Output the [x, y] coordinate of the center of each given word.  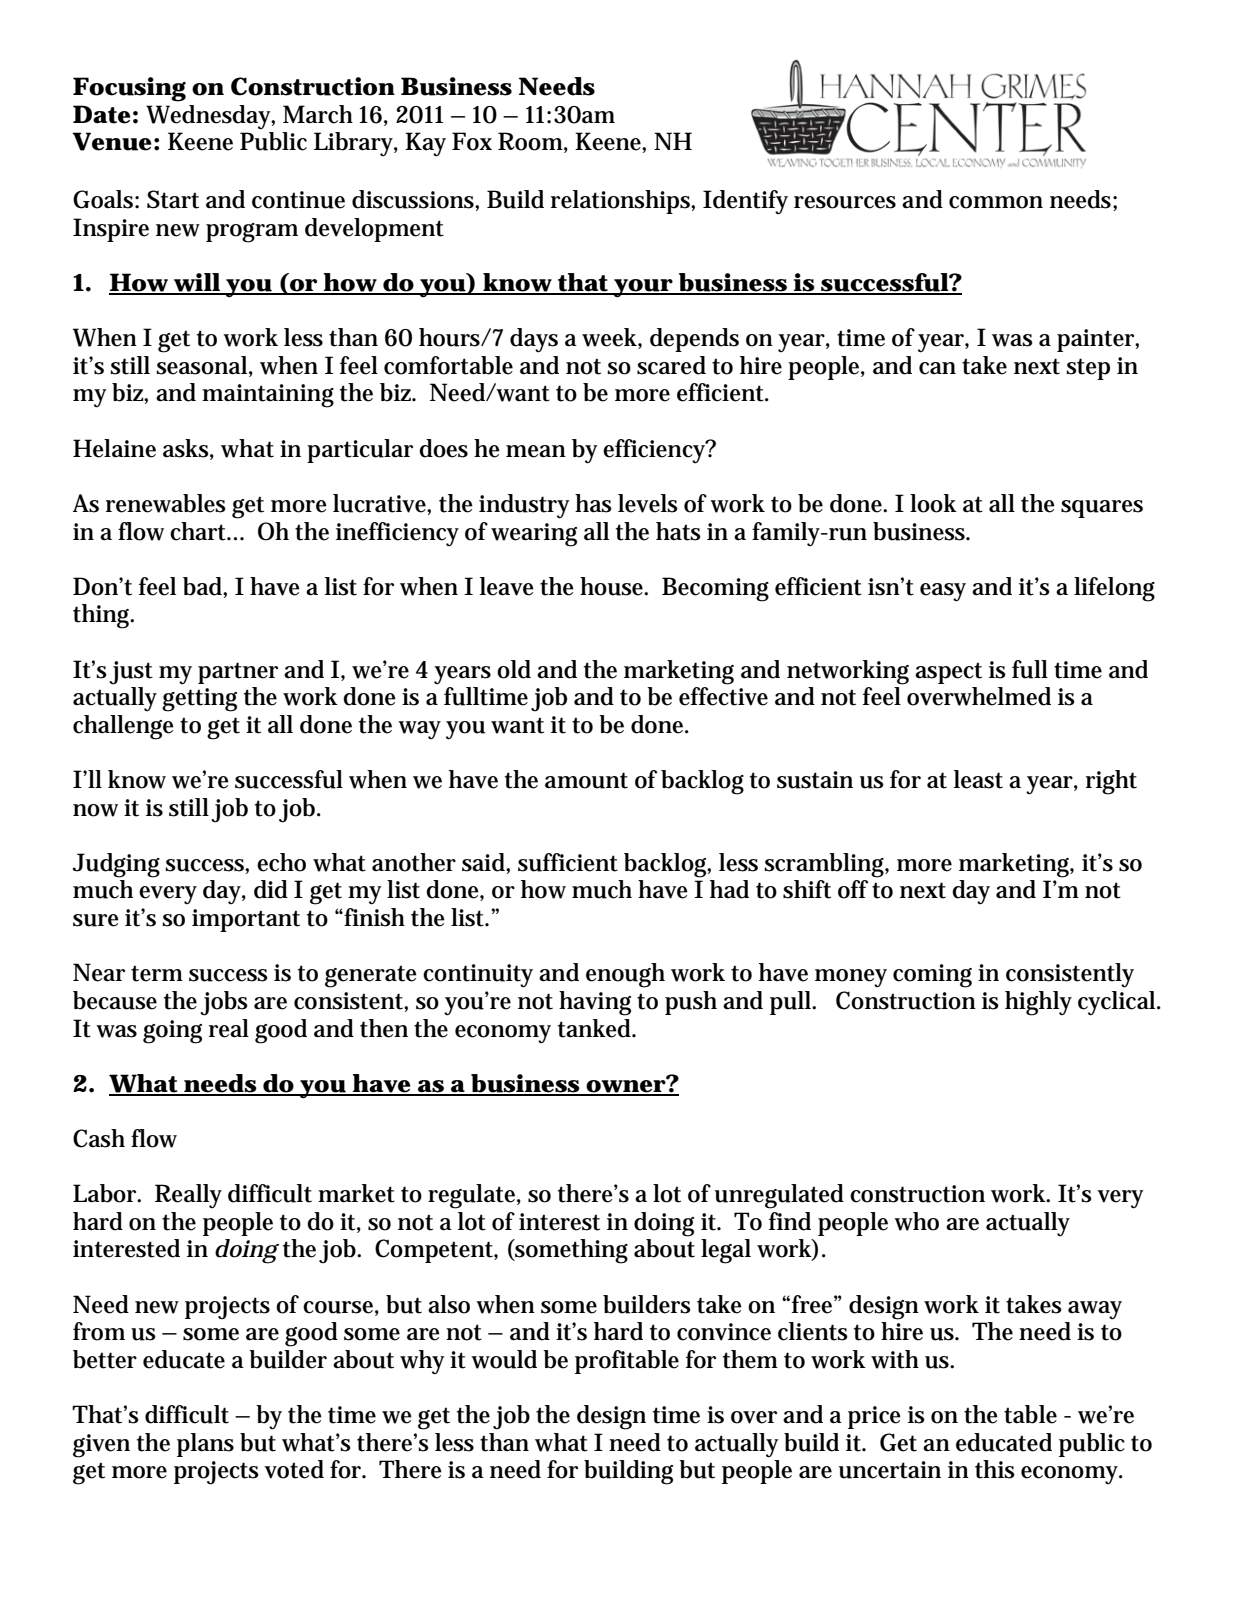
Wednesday [210, 117]
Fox [472, 141]
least [978, 779]
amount [586, 780]
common [996, 202]
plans [205, 1445]
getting [199, 700]
